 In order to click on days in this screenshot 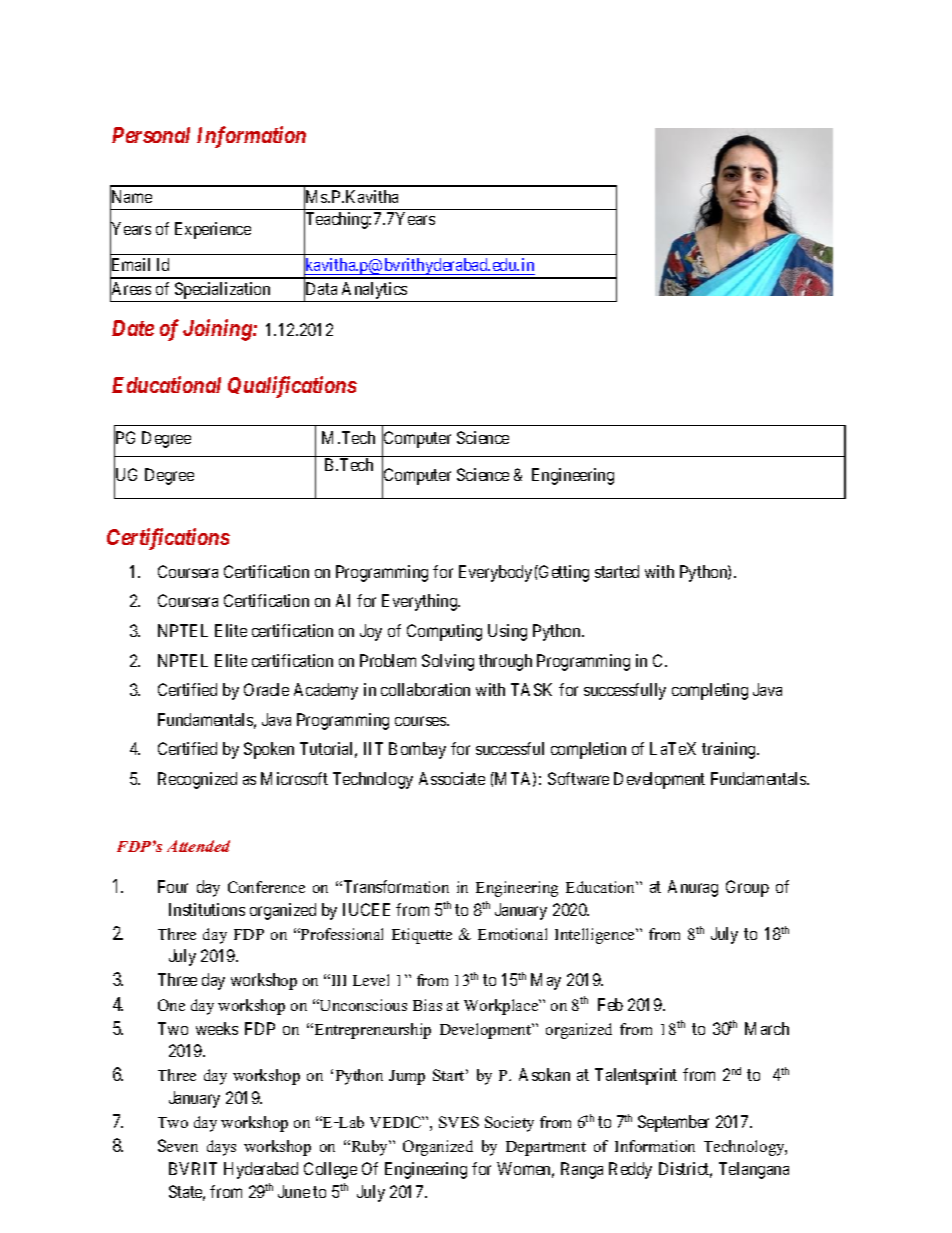, I will do `click(221, 1148)`.
